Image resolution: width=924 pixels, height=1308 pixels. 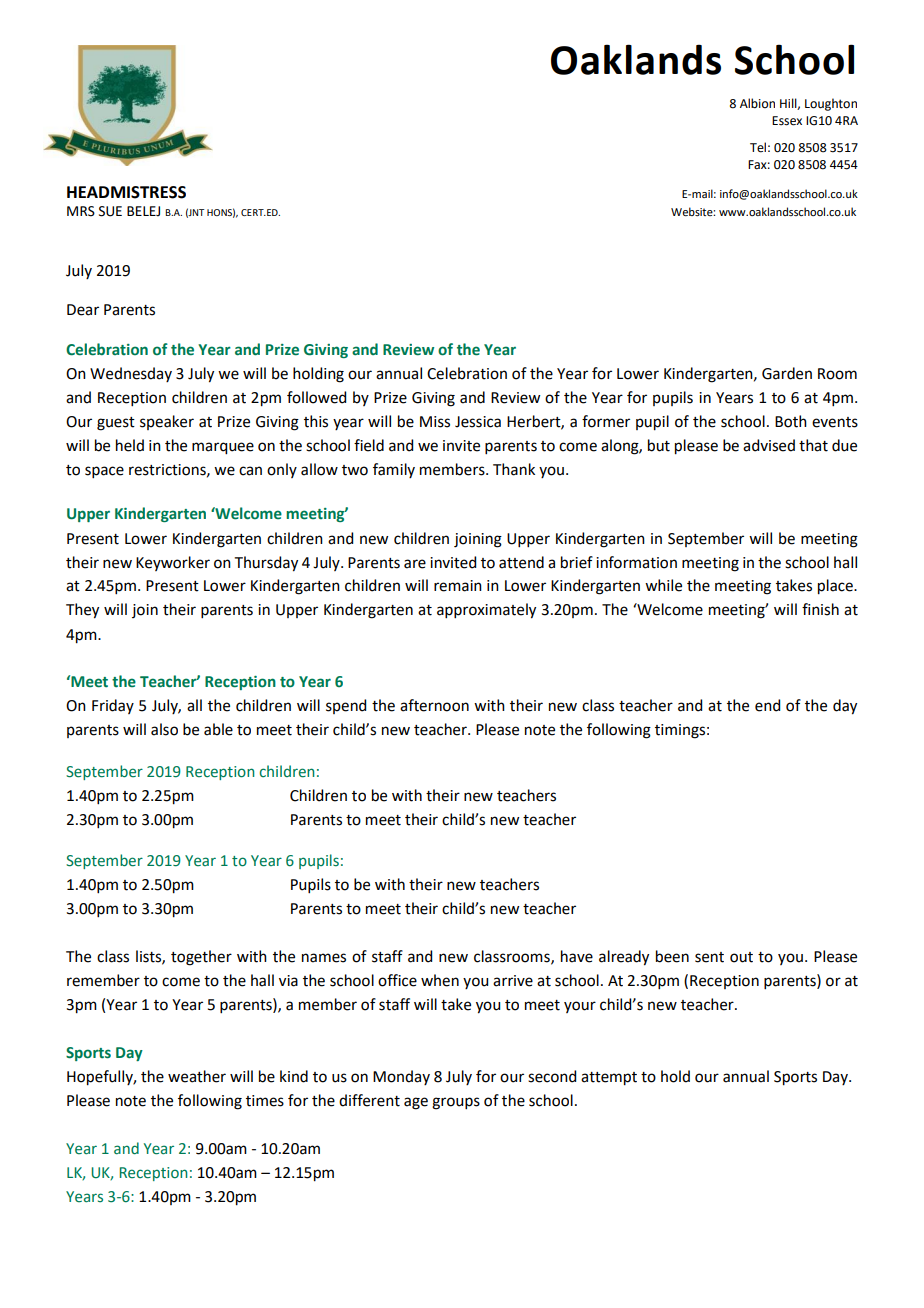 I want to click on groups, so click(x=456, y=1103).
